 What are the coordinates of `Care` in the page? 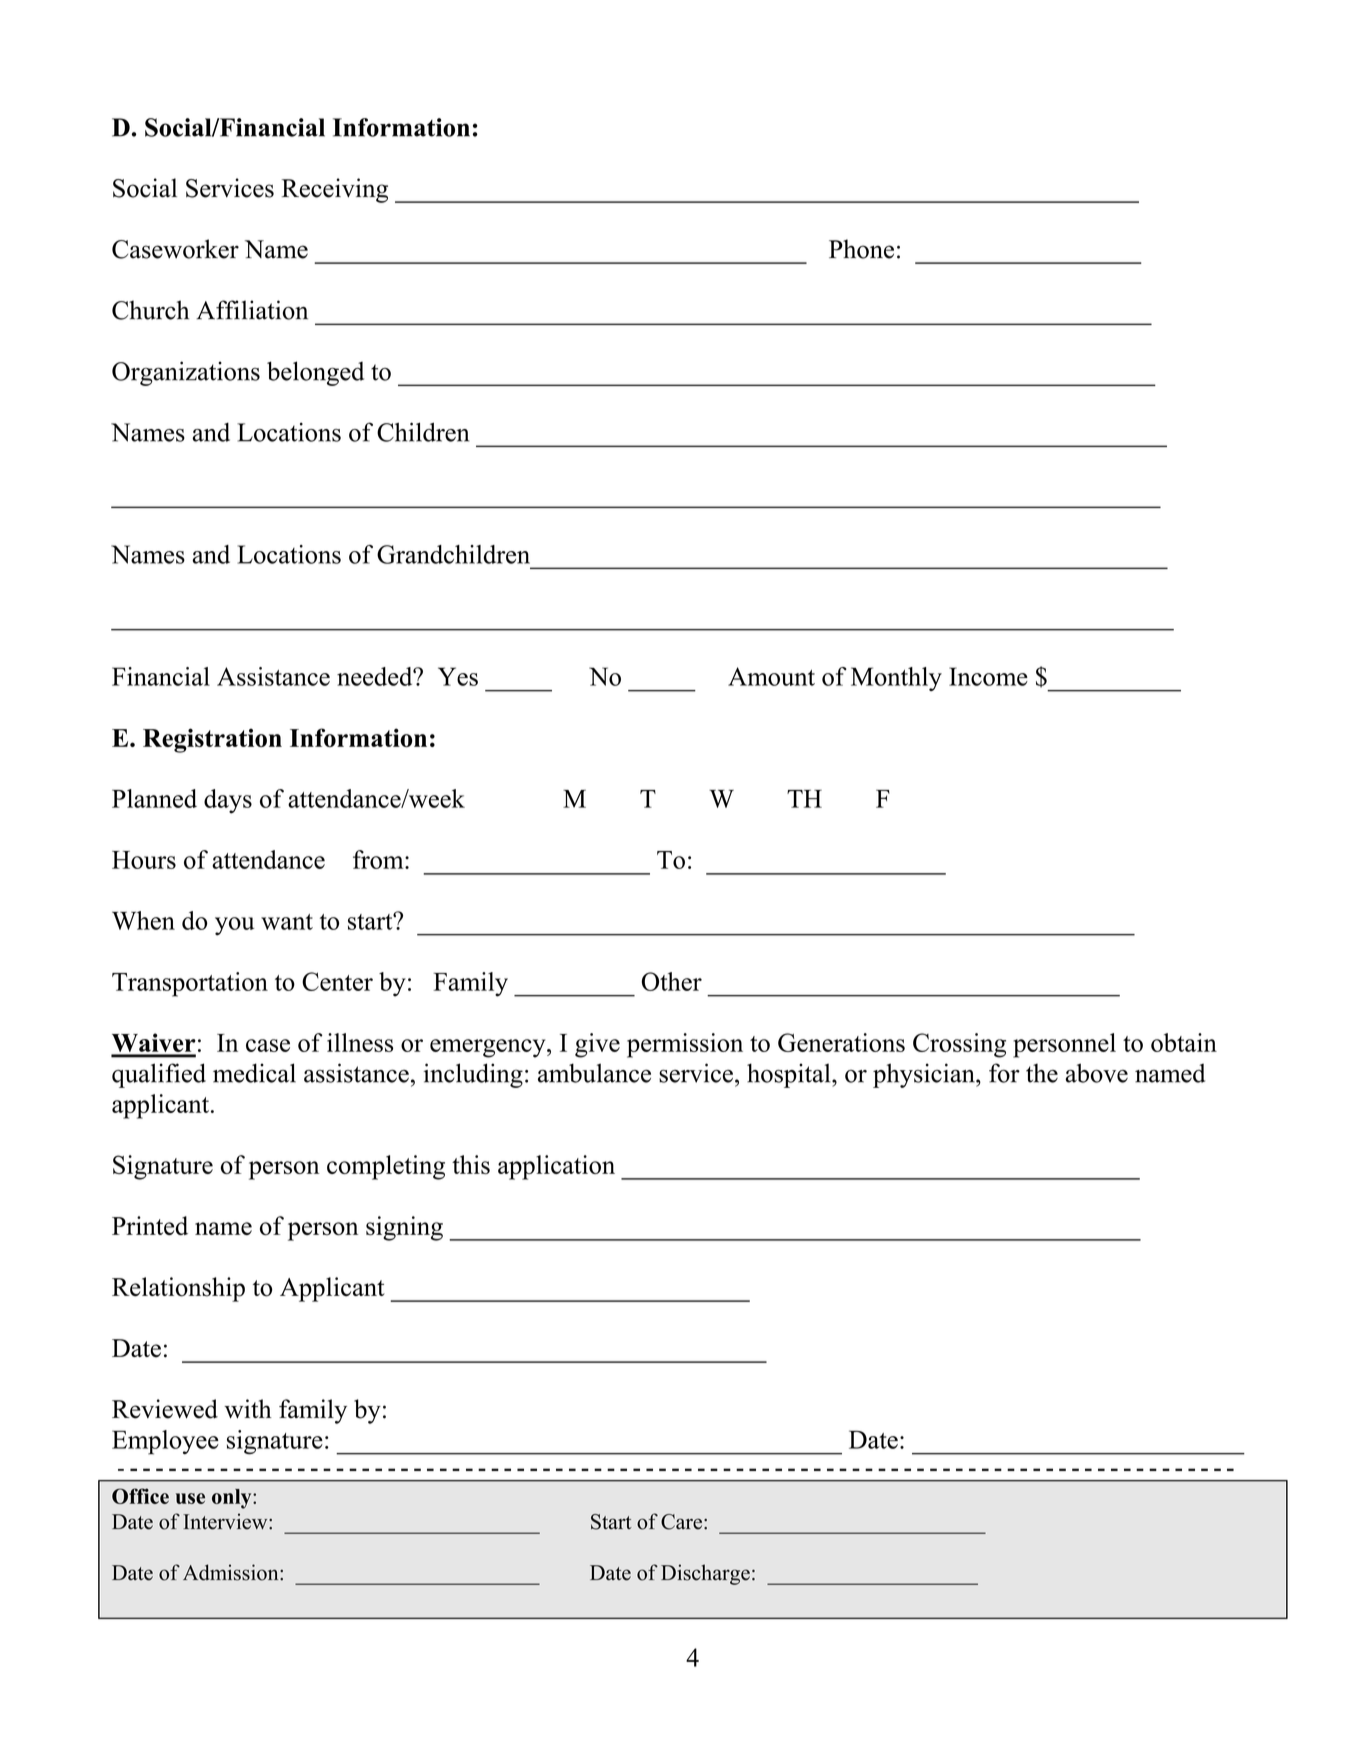 It's located at (681, 1522).
